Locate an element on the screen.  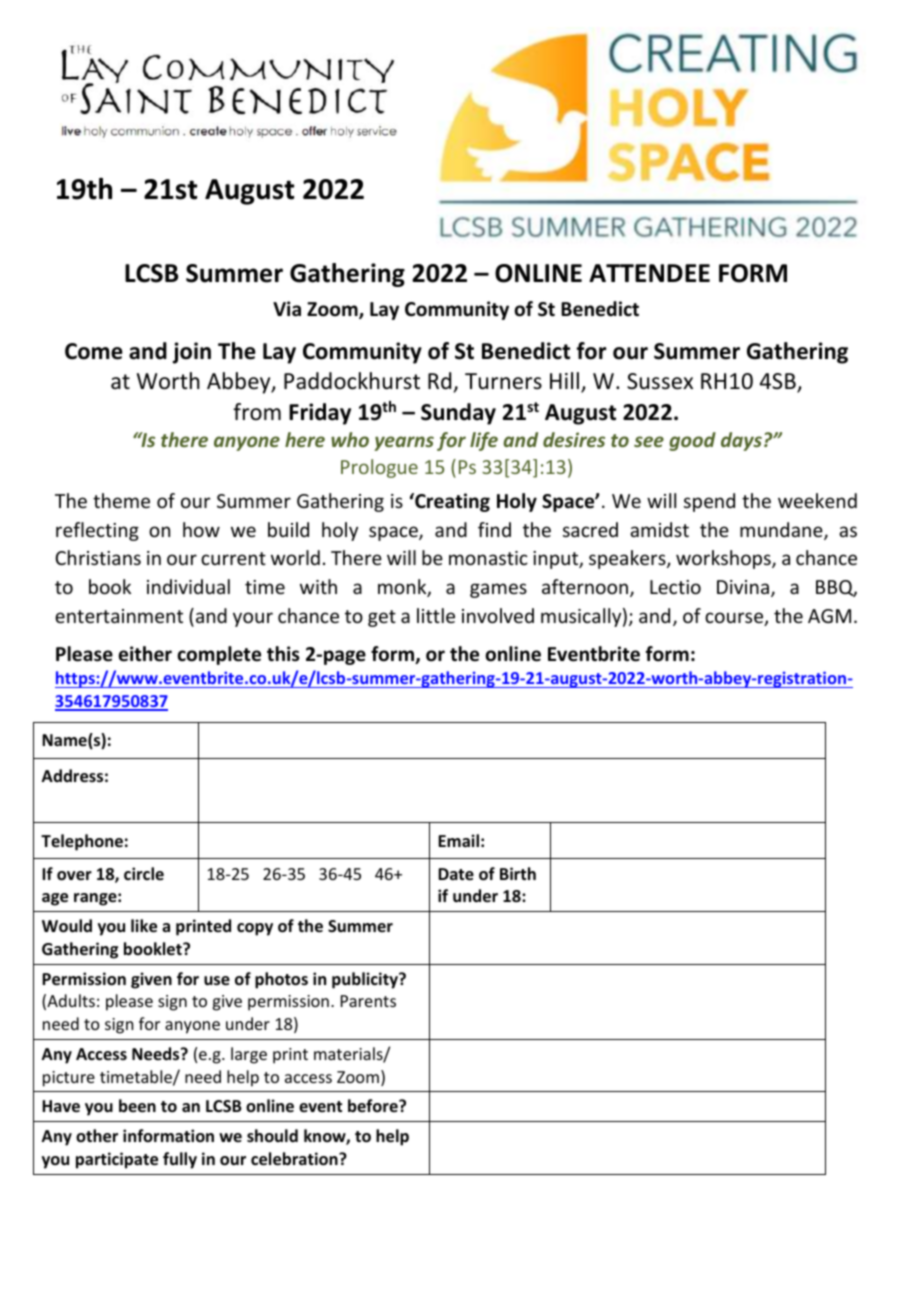
been is located at coordinates (137, 1106).
